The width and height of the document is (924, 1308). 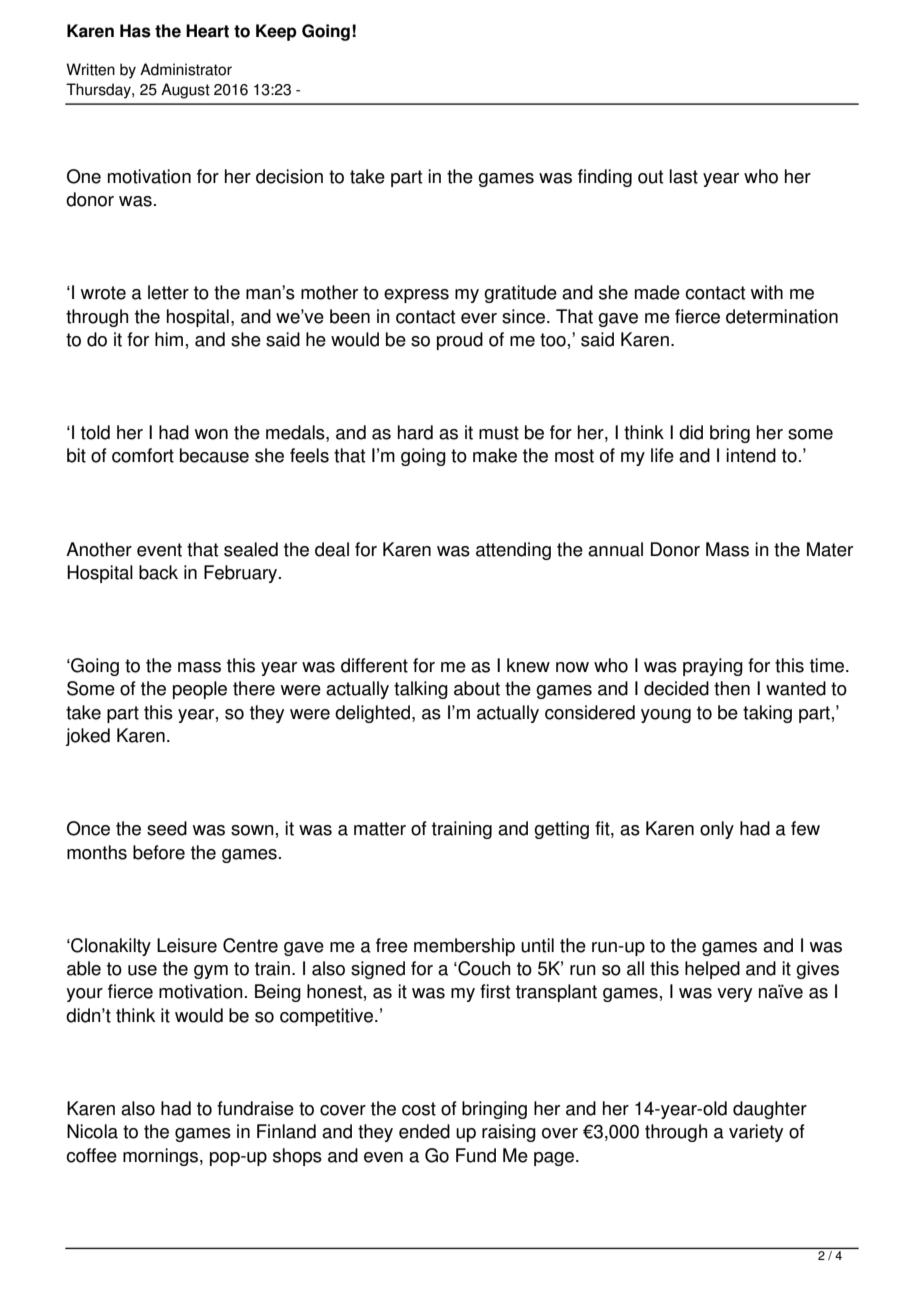 What do you see at coordinates (186, 69) in the document?
I see `Administrator` at bounding box center [186, 69].
